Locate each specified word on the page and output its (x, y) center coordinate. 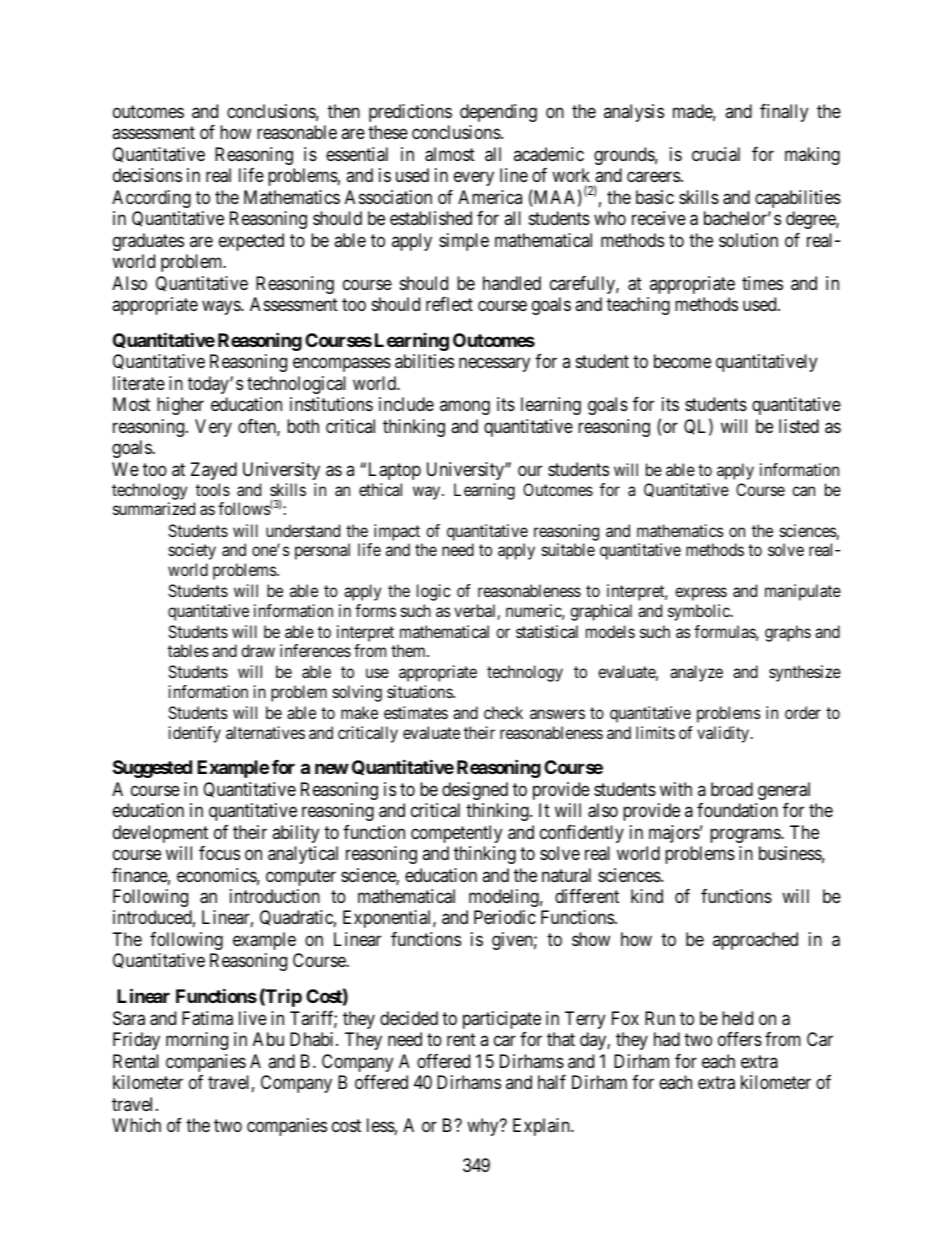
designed (475, 791)
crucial (716, 154)
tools (213, 489)
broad (732, 789)
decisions (147, 175)
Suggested (152, 769)
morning (197, 1041)
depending (498, 113)
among (465, 408)
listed (799, 426)
